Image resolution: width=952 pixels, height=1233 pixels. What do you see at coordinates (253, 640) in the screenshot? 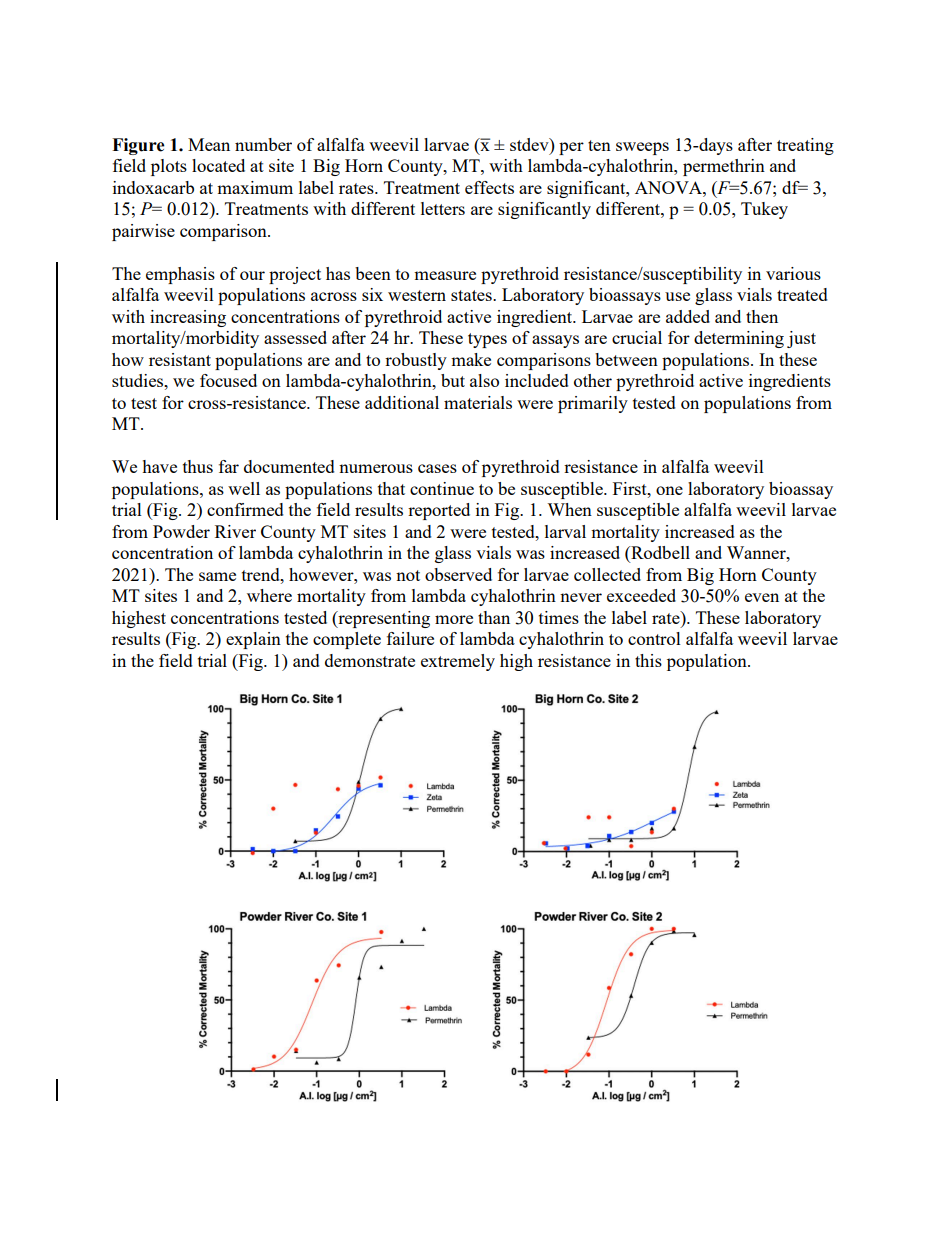
I see `explain` at bounding box center [253, 640].
